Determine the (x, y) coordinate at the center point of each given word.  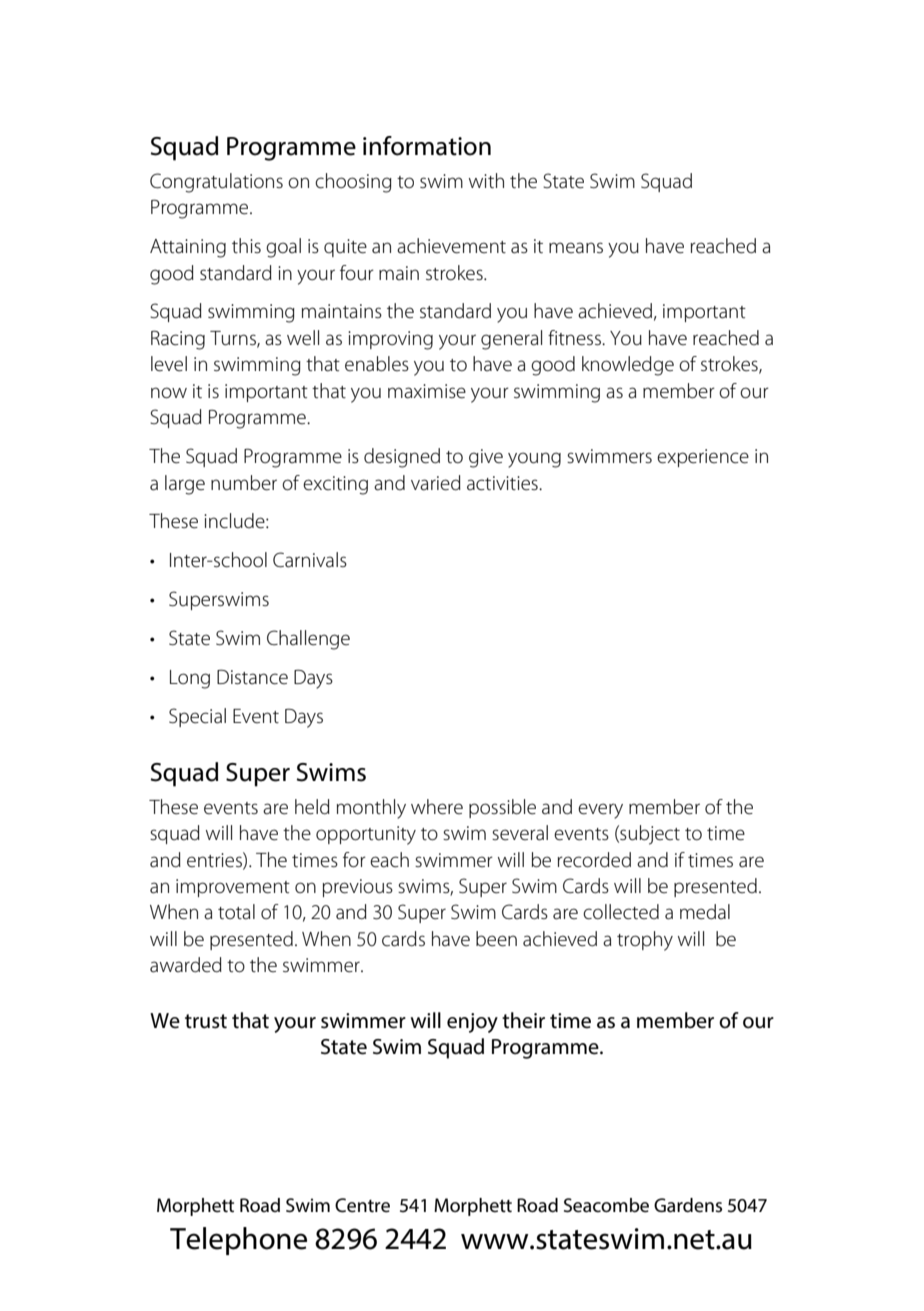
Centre (362, 1205)
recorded (594, 860)
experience (703, 458)
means (576, 248)
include (235, 521)
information (427, 146)
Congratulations (216, 183)
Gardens (688, 1205)
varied (436, 483)
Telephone (238, 1241)
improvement (233, 888)
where (437, 807)
